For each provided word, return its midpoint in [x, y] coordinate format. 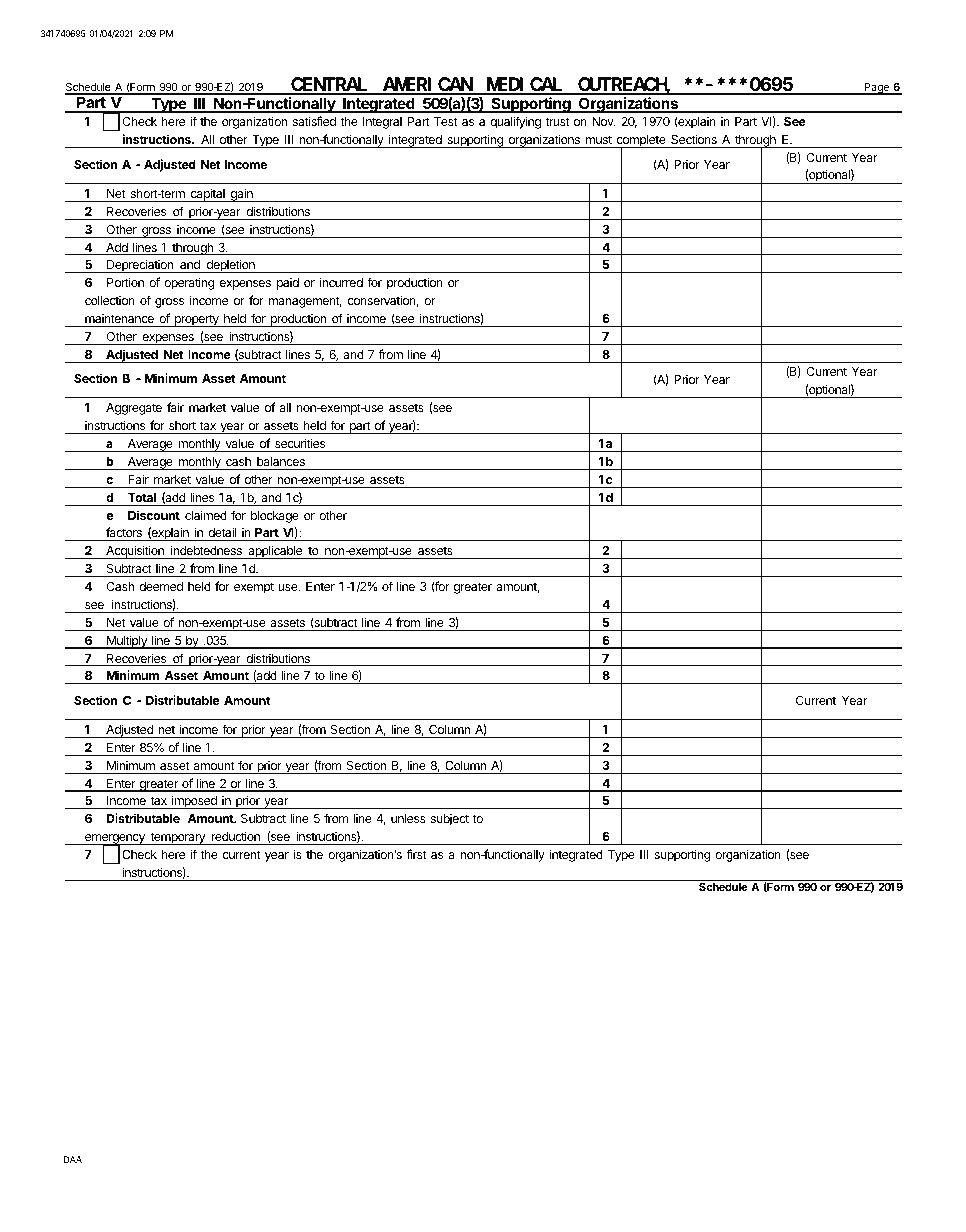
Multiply [127, 642]
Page [876, 89]
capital [207, 195]
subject [450, 820]
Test [446, 121]
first [417, 854]
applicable [275, 552]
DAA [73, 1159]
